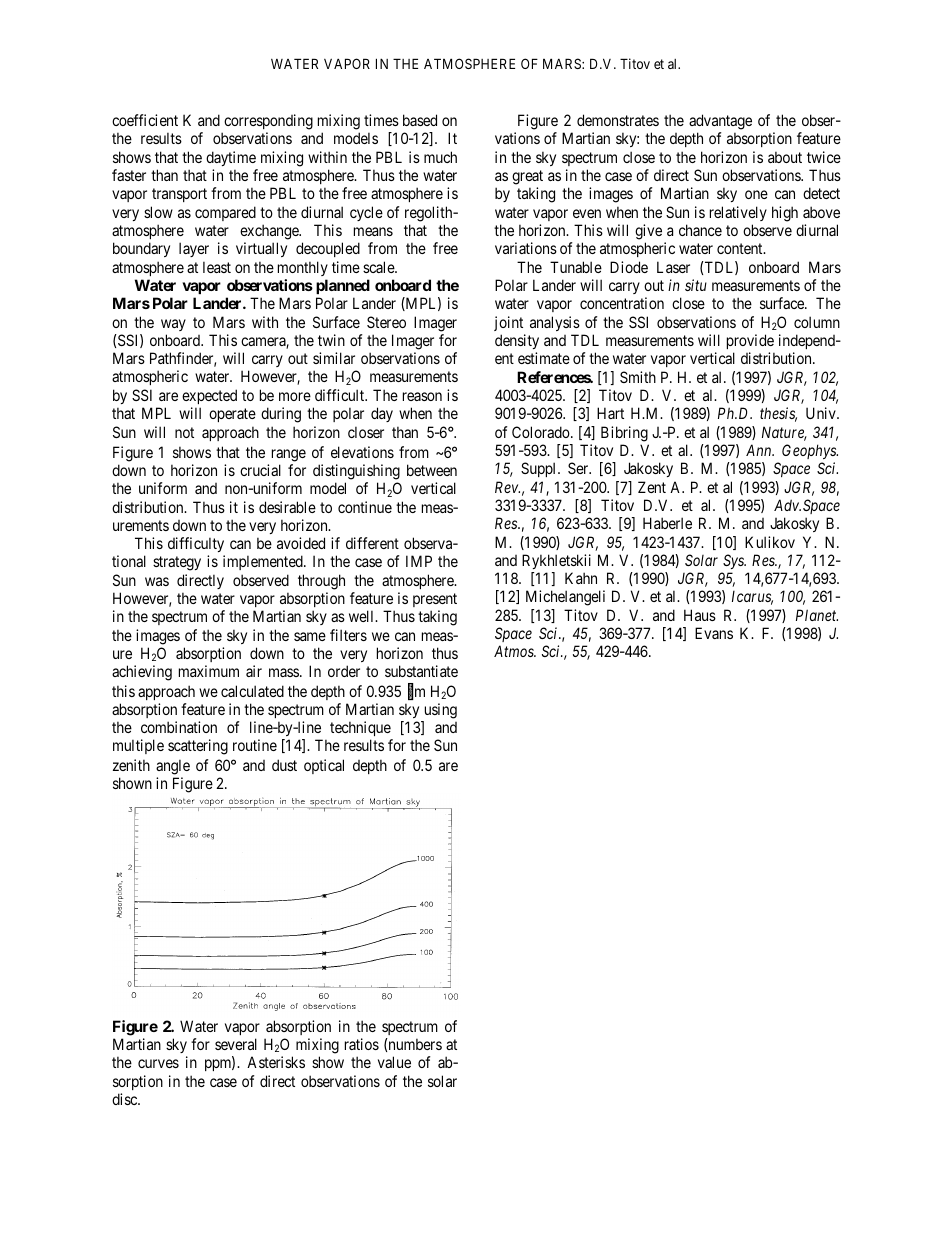  I want to click on corresponding, so click(267, 123).
